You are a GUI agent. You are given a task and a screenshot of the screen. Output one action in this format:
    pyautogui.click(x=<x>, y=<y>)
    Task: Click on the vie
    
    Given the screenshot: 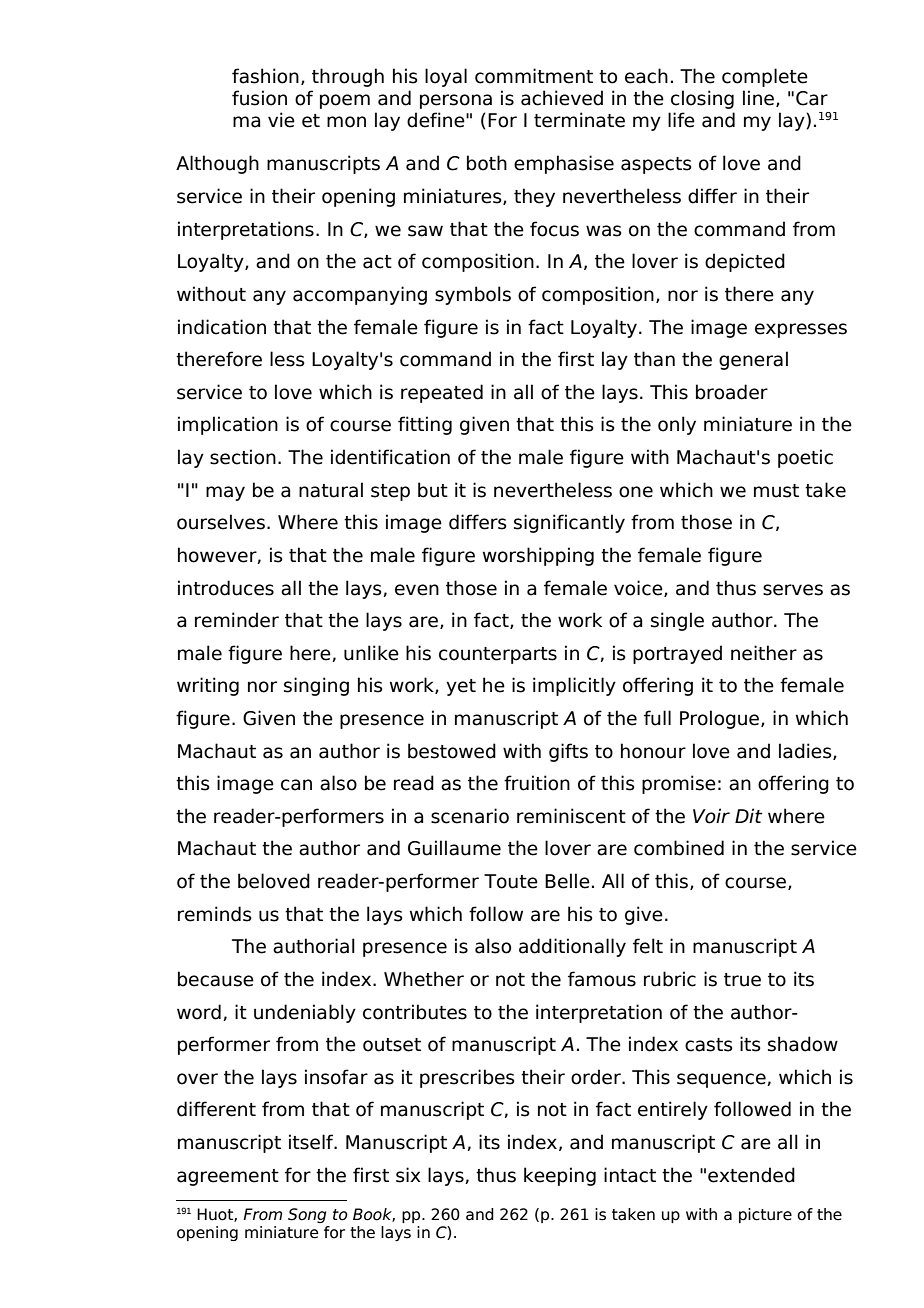 What is the action you would take?
    pyautogui.click(x=281, y=120)
